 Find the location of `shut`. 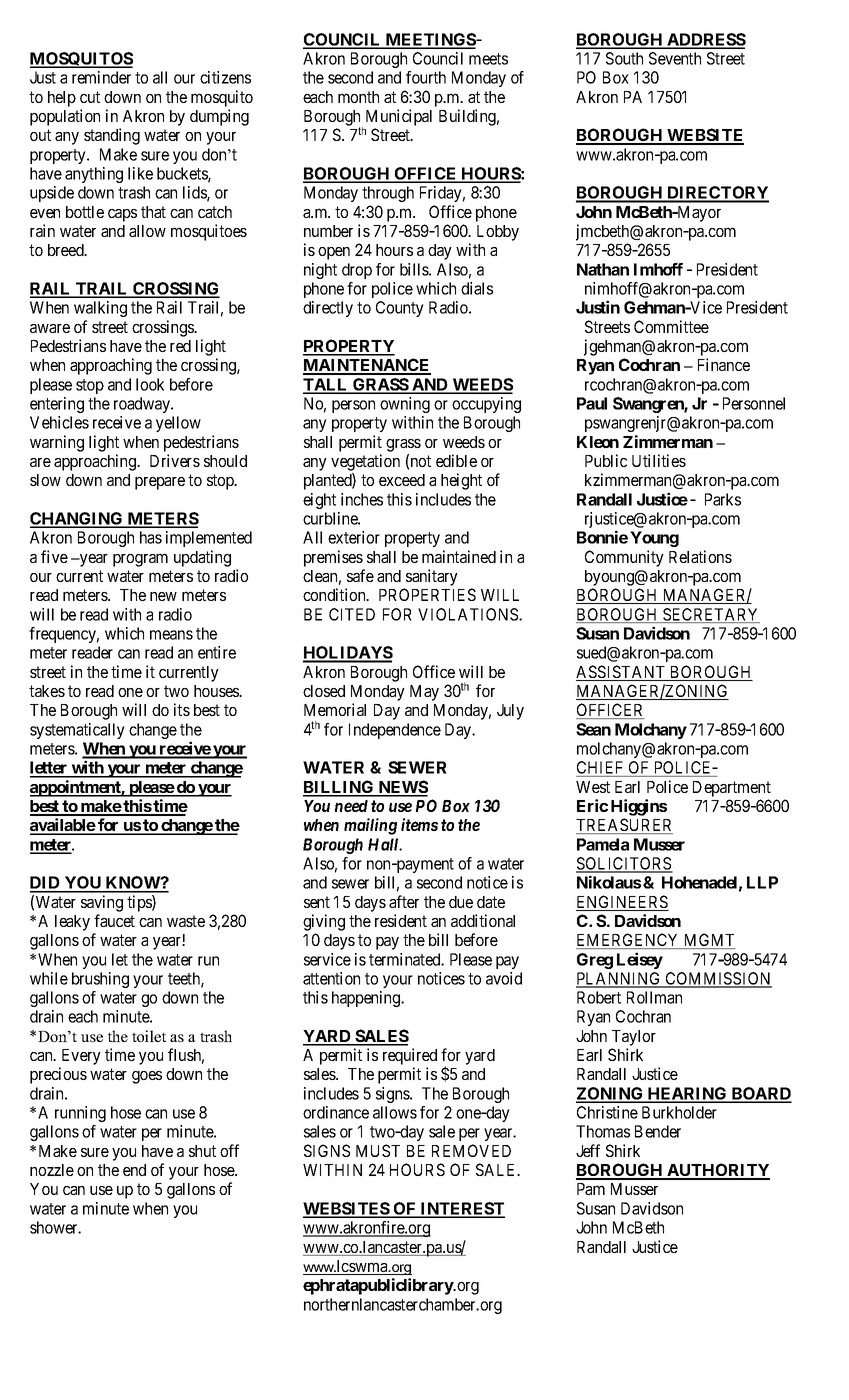

shut is located at coordinates (202, 1151).
